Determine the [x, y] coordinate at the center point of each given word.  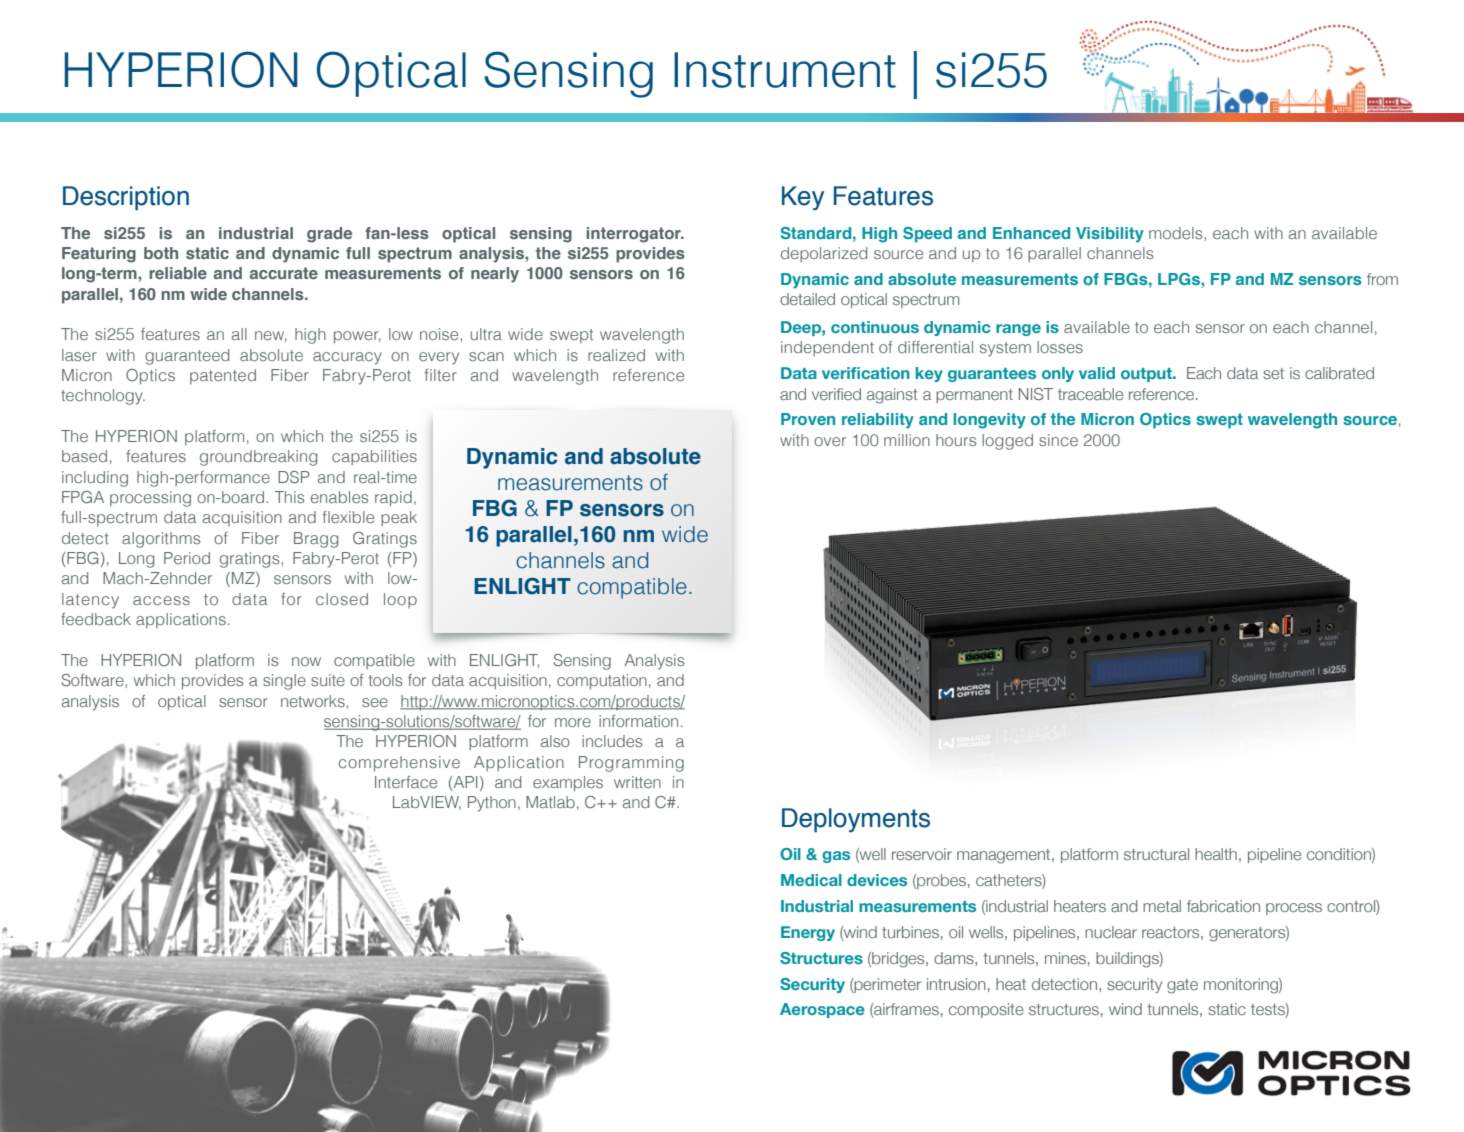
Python [492, 804]
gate [1182, 986]
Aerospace [822, 1010]
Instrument [785, 70]
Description [126, 198]
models [1177, 233]
